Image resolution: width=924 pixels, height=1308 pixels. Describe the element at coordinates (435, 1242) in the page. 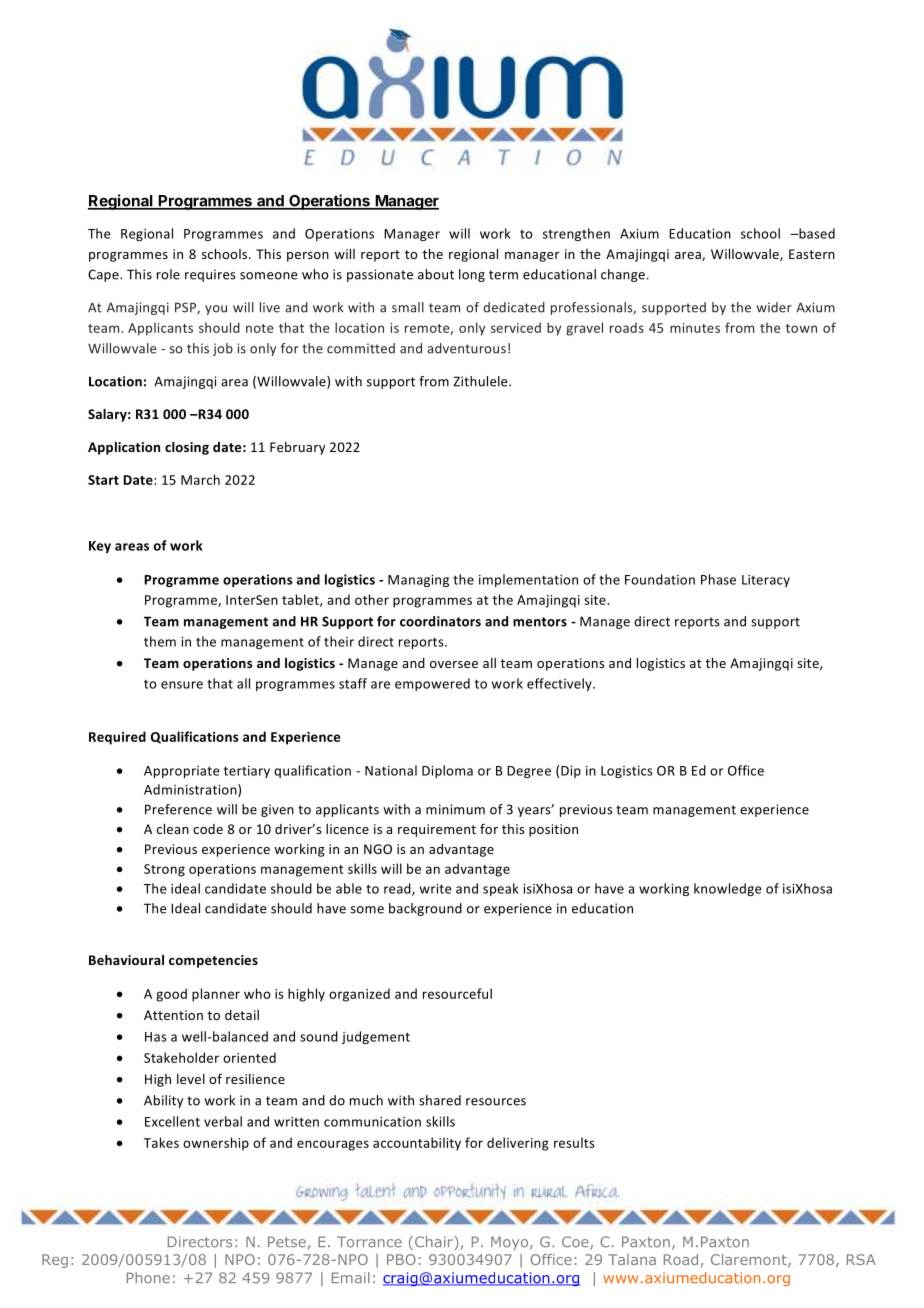

I see `Chair` at that location.
